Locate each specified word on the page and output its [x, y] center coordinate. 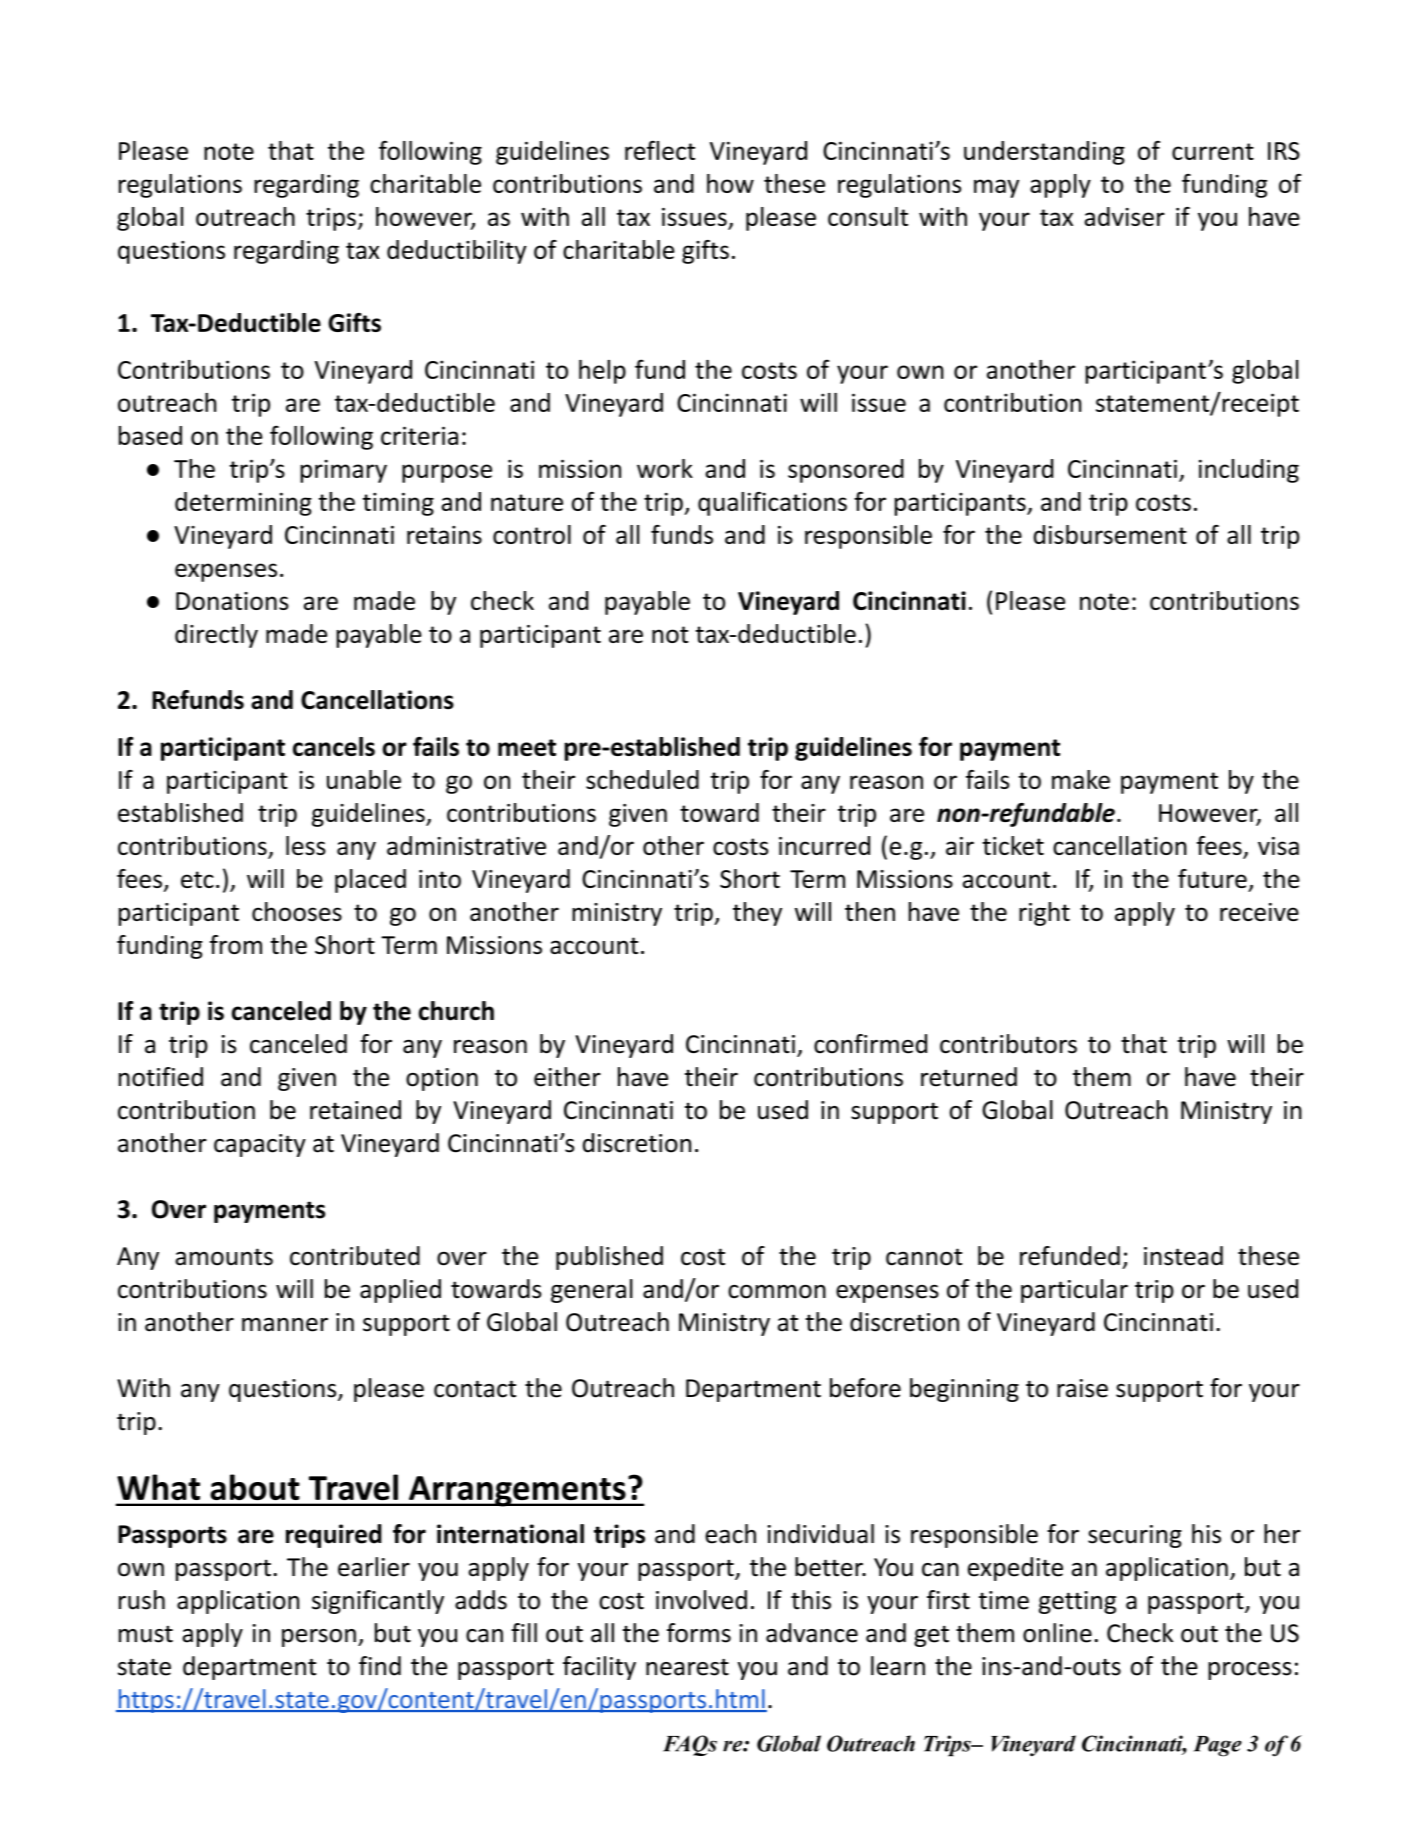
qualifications [772, 504]
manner [285, 1325]
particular [1074, 1291]
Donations [232, 601]
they [757, 914]
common [777, 1292]
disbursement [1110, 534]
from [236, 944]
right [1044, 914]
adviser [1124, 216]
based [150, 435]
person [319, 1638]
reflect [660, 150]
